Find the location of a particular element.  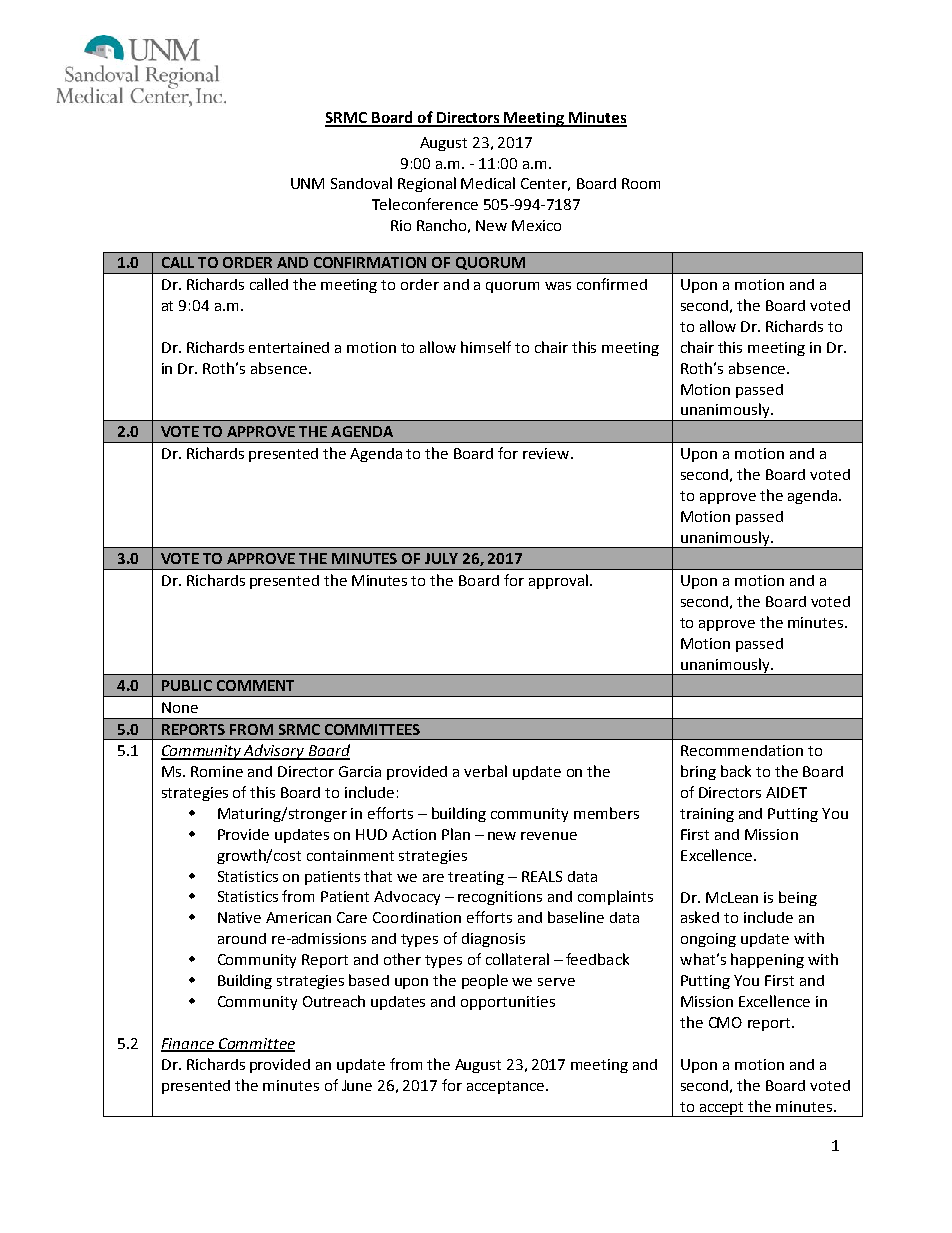

Room is located at coordinates (641, 183).
